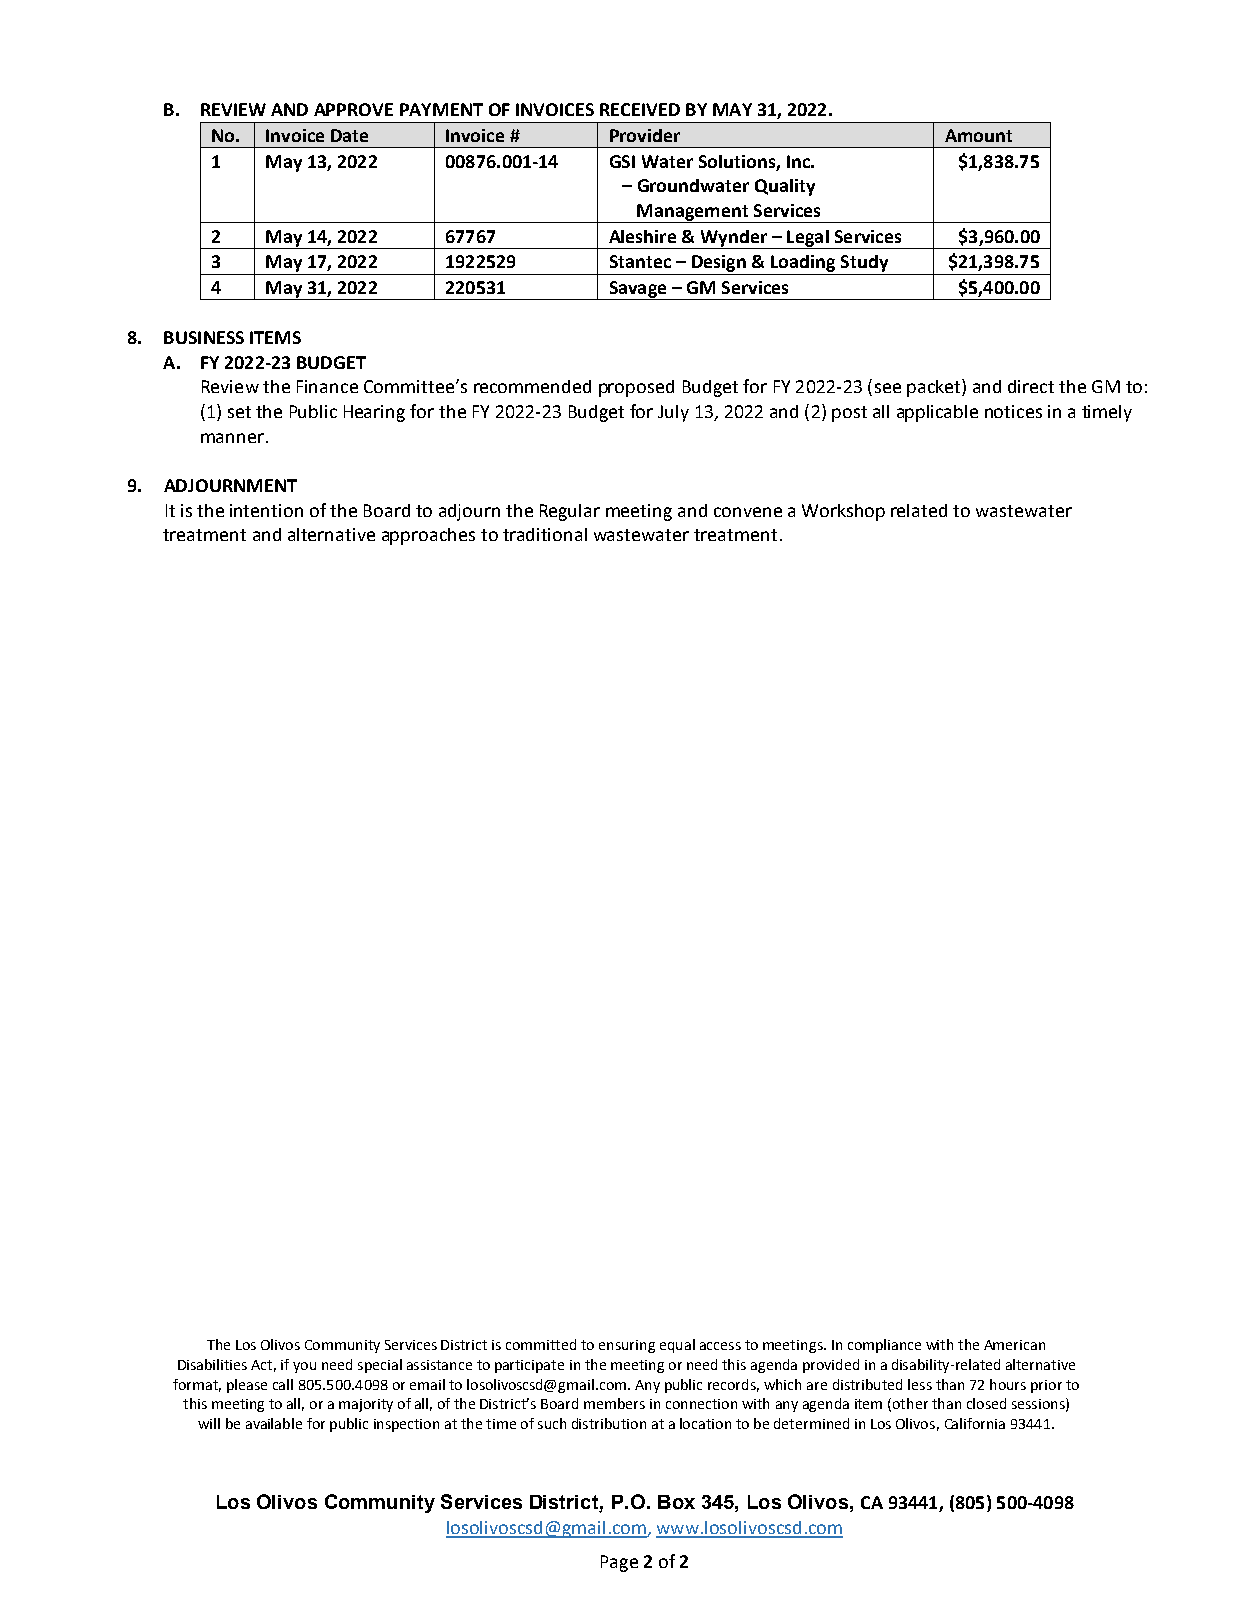 Image resolution: width=1235 pixels, height=1598 pixels. I want to click on available, so click(274, 1423).
